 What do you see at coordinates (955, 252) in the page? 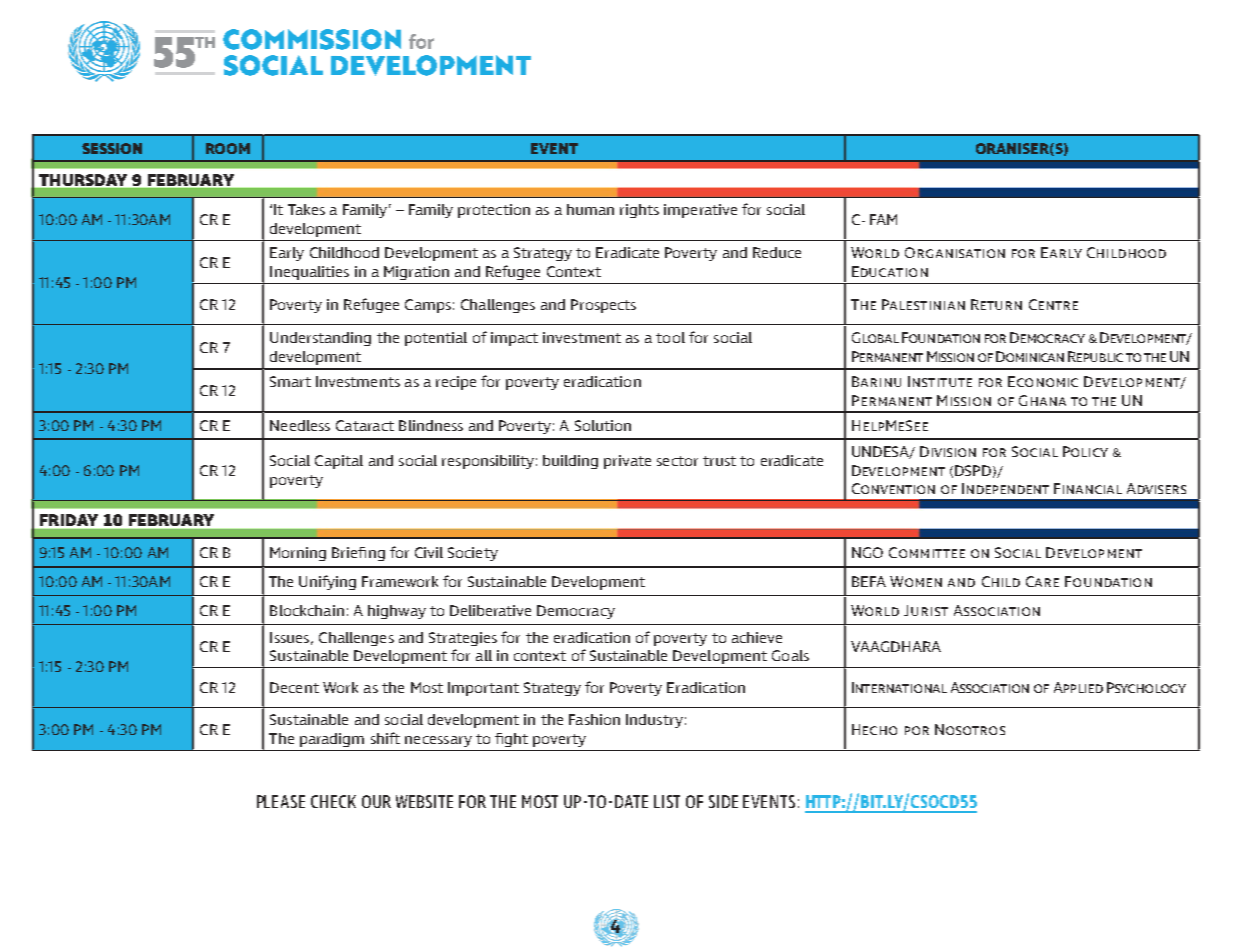
I see `Organisation` at bounding box center [955, 252].
